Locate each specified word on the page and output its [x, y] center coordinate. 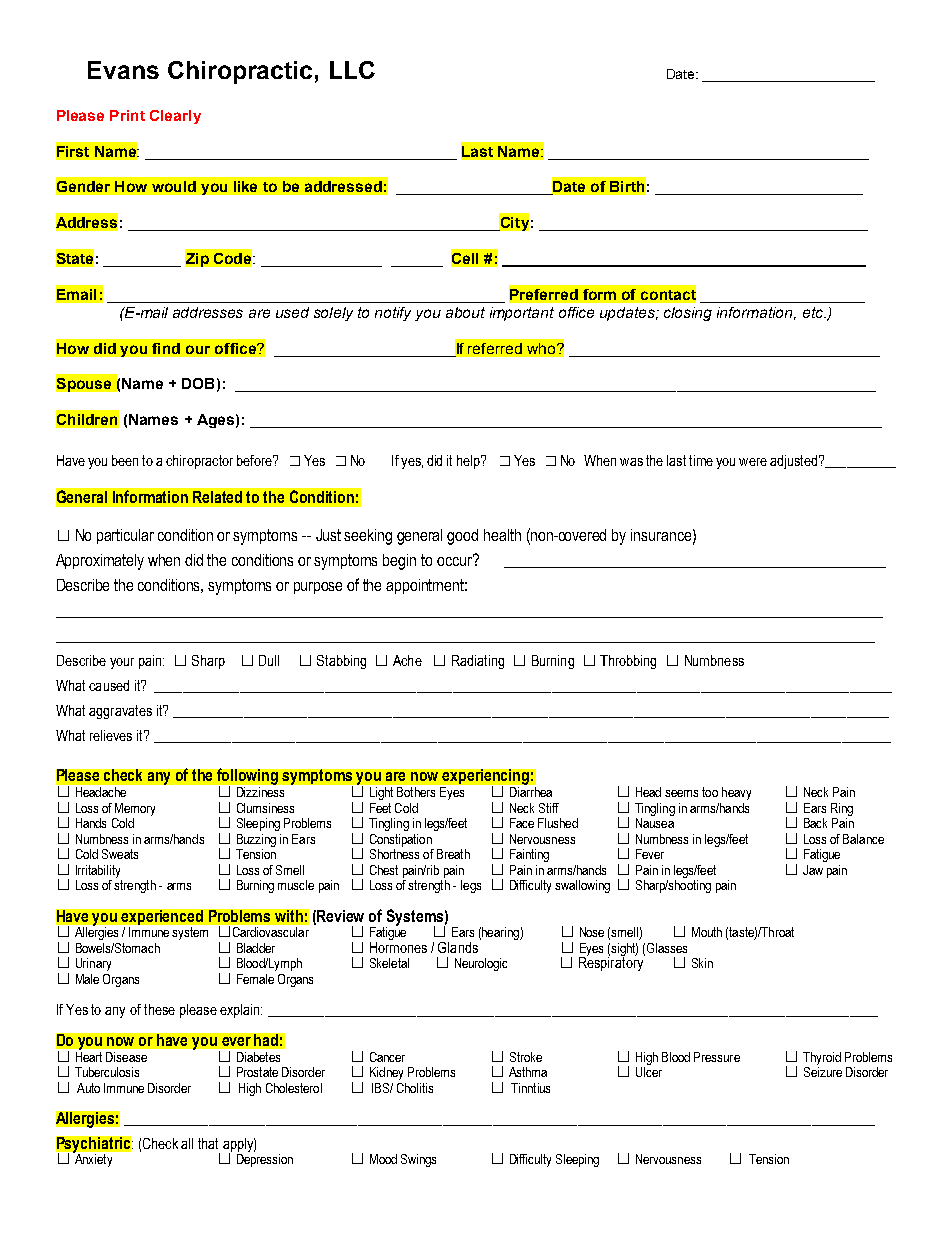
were [753, 462]
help [469, 462]
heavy [736, 793]
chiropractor [199, 462]
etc [814, 312]
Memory [135, 809]
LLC [352, 70]
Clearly [175, 117]
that [208, 1143]
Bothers [416, 792]
